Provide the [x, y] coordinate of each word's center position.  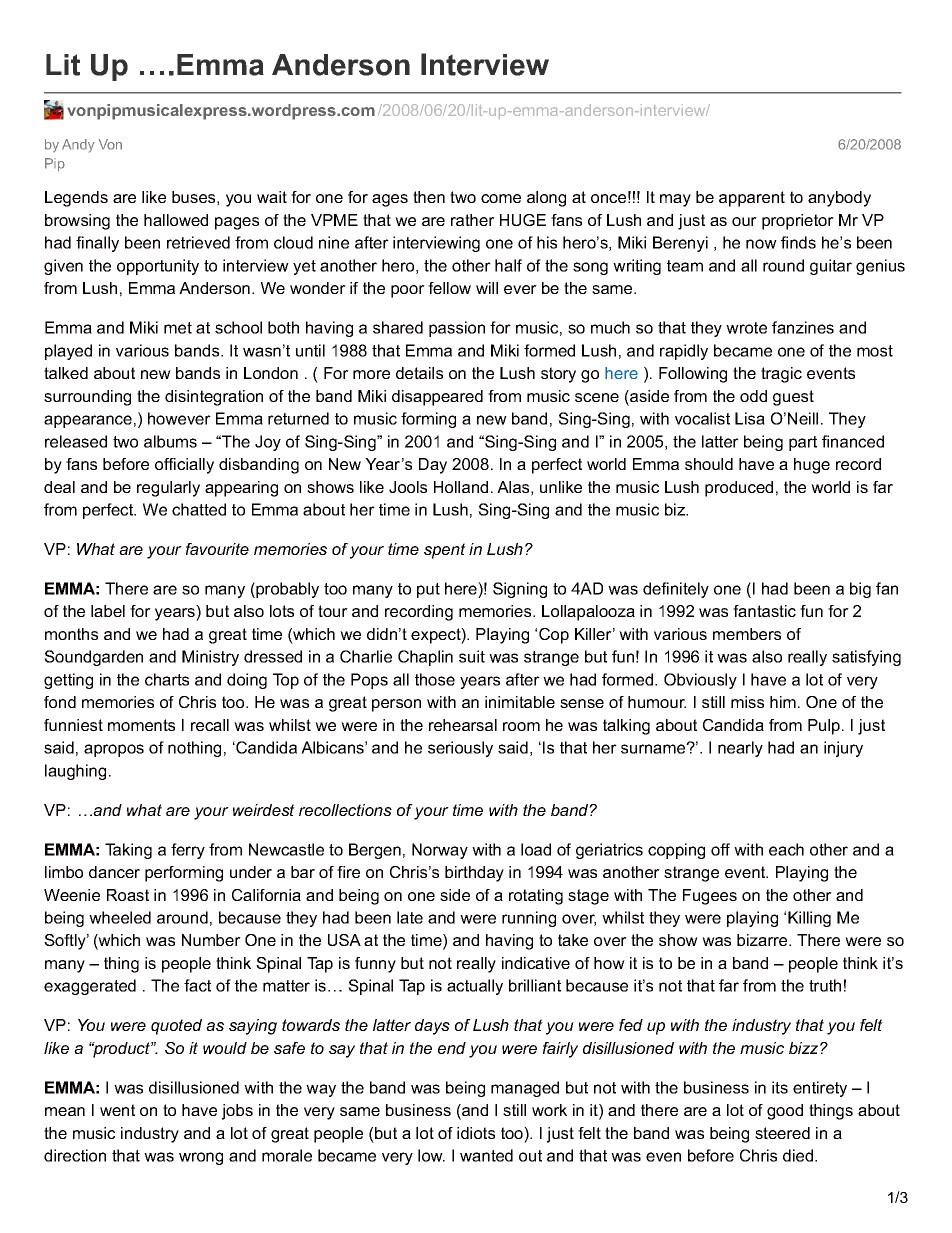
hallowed [176, 220]
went [117, 1110]
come [501, 198]
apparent [752, 199]
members [747, 634]
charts [167, 679]
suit [472, 656]
